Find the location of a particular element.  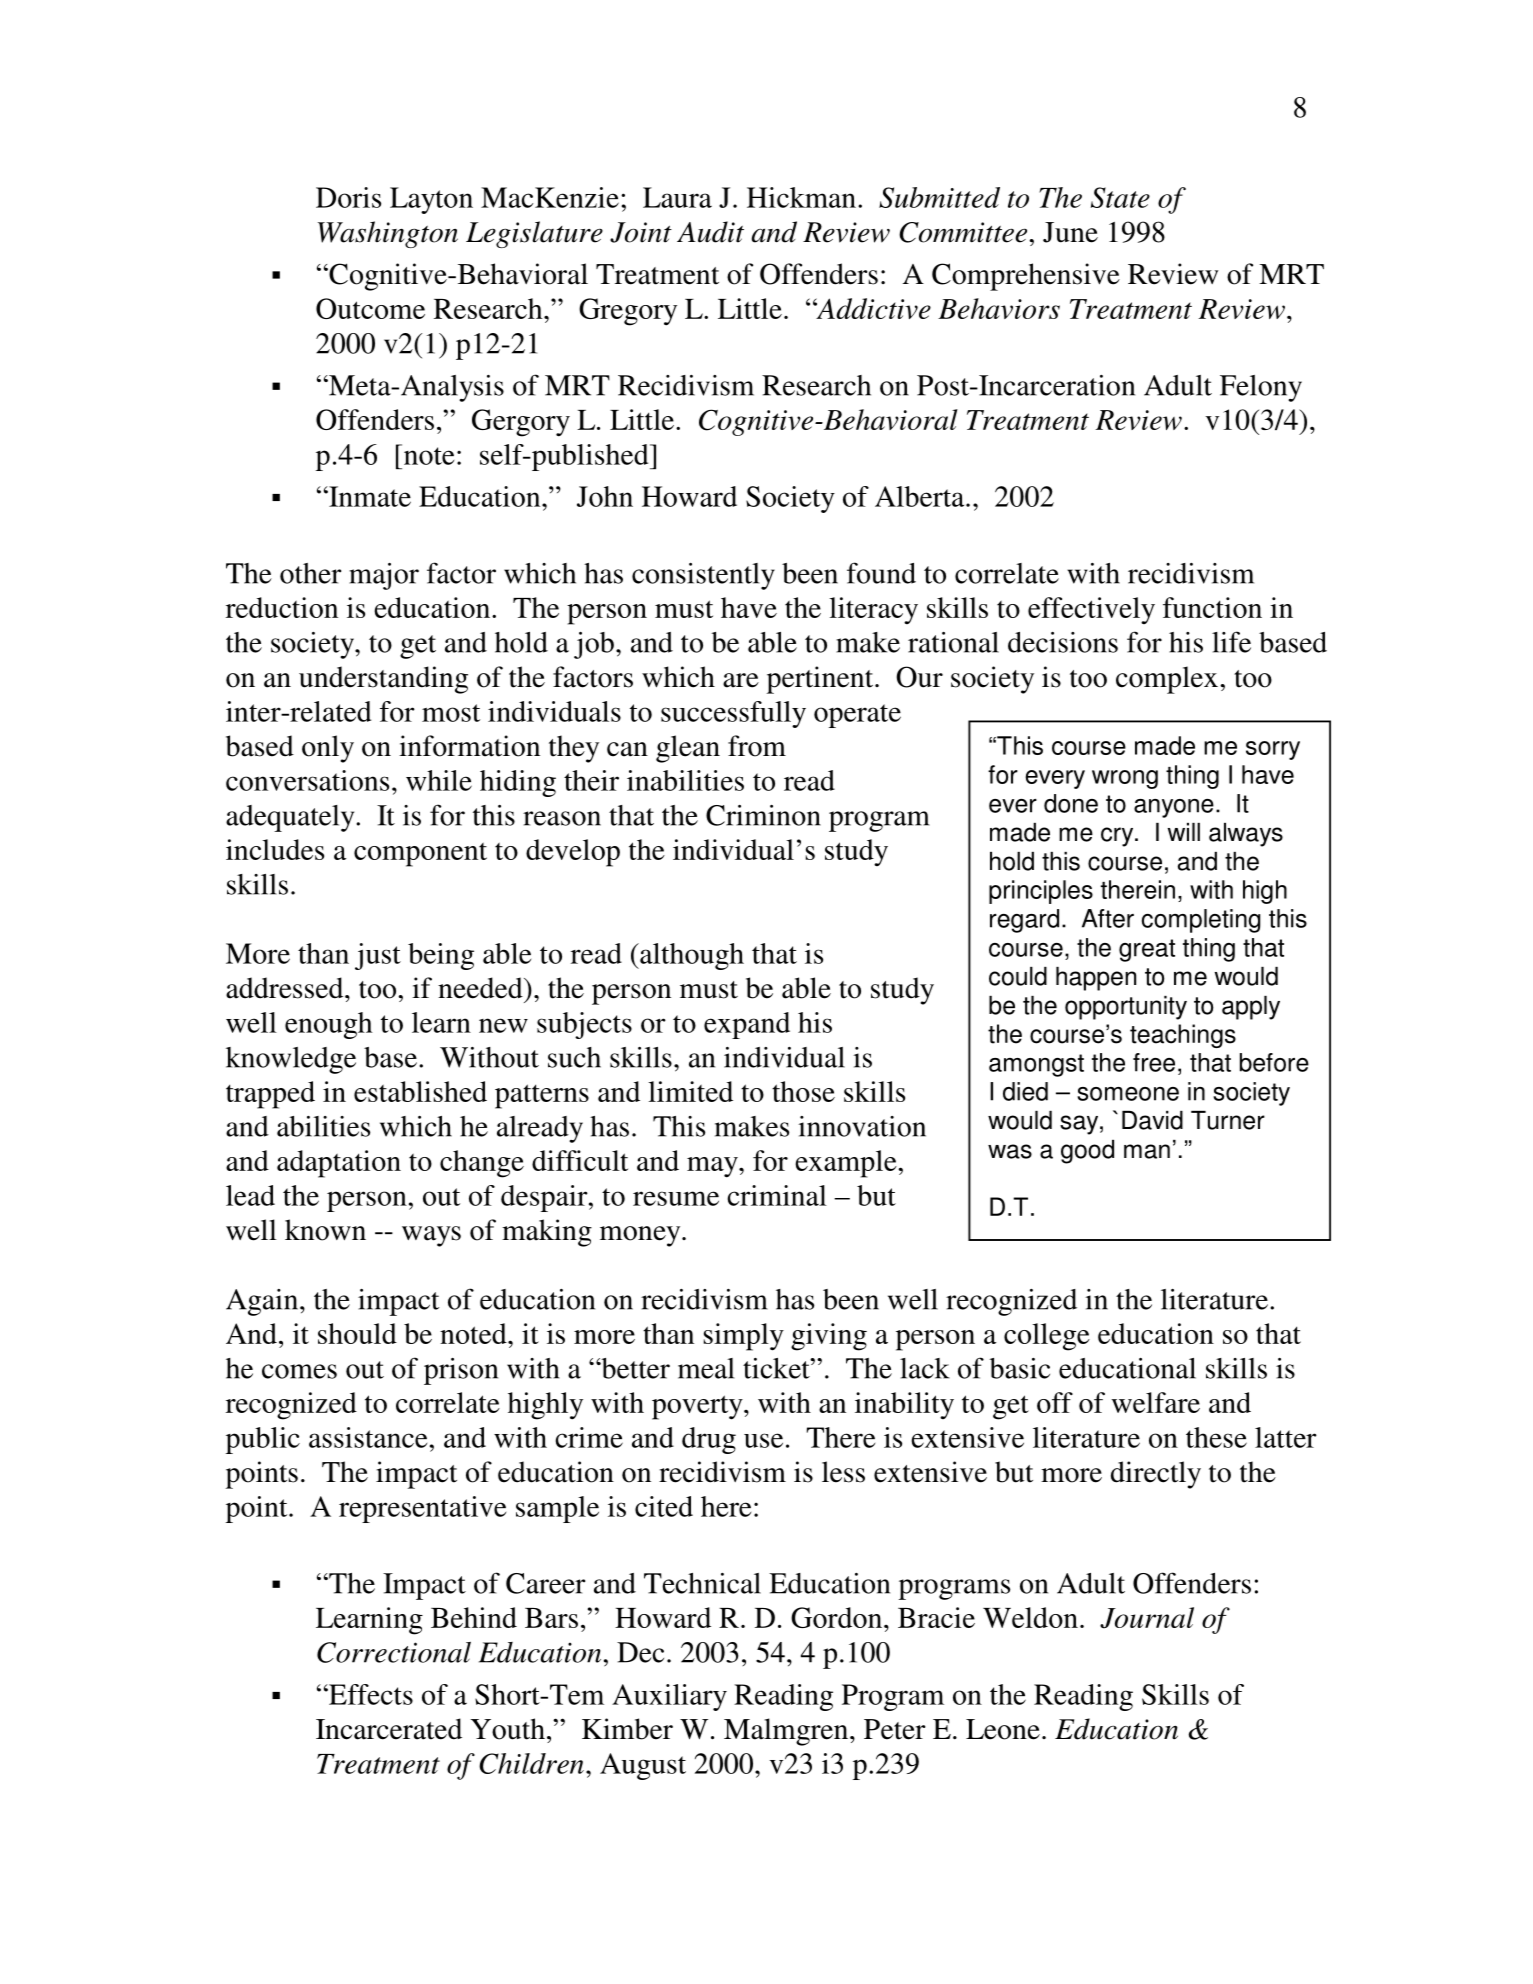

Incarcerated is located at coordinates (389, 1729).
